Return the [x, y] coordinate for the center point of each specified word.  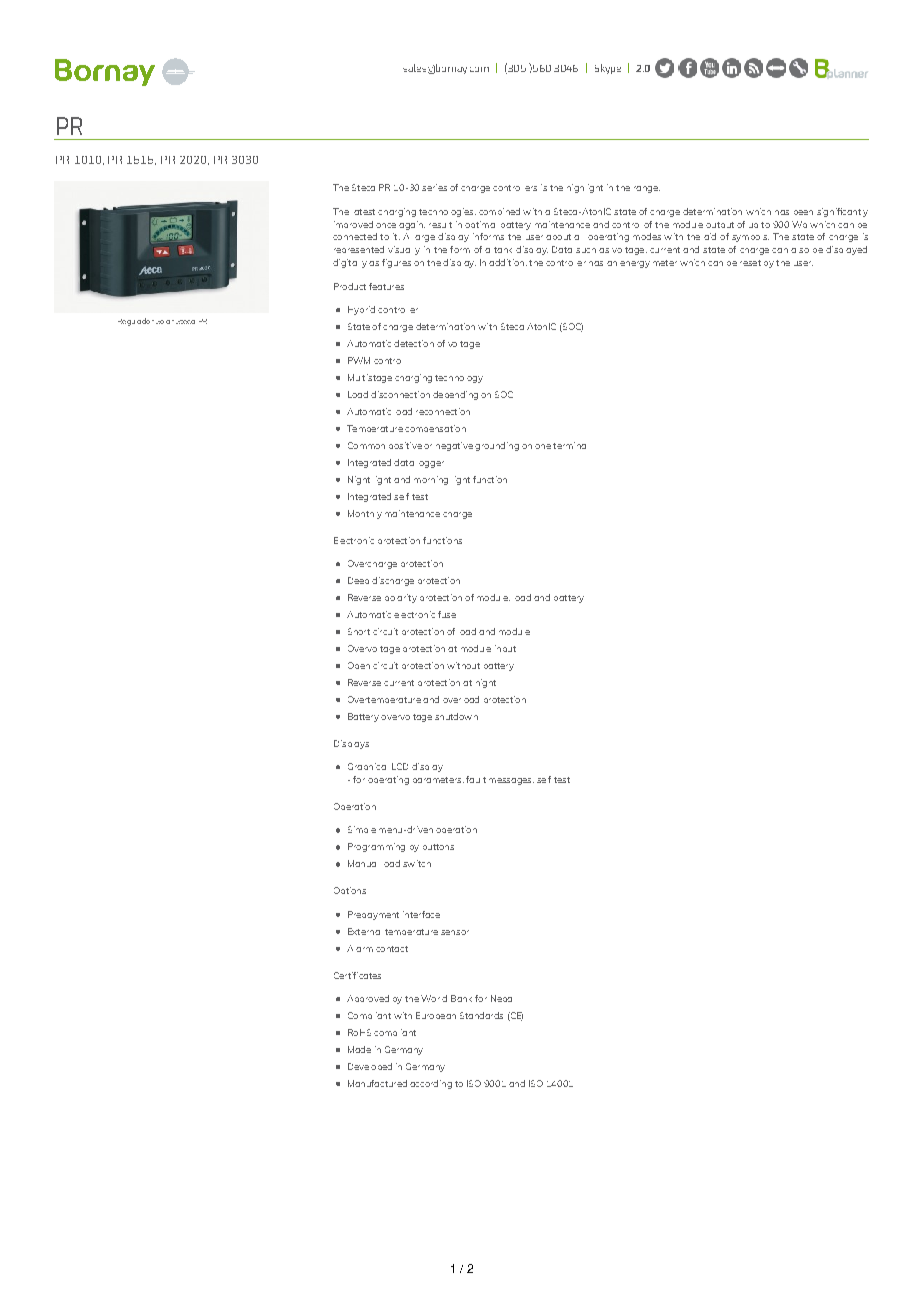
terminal [569, 445]
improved [353, 224]
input [505, 648]
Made [359, 1049]
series [434, 187]
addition [506, 262]
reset [750, 263]
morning [431, 480]
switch [417, 863]
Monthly [365, 514]
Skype [608, 69]
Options [350, 890]
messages [511, 781]
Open [359, 665]
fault [476, 779]
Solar [165, 322]
